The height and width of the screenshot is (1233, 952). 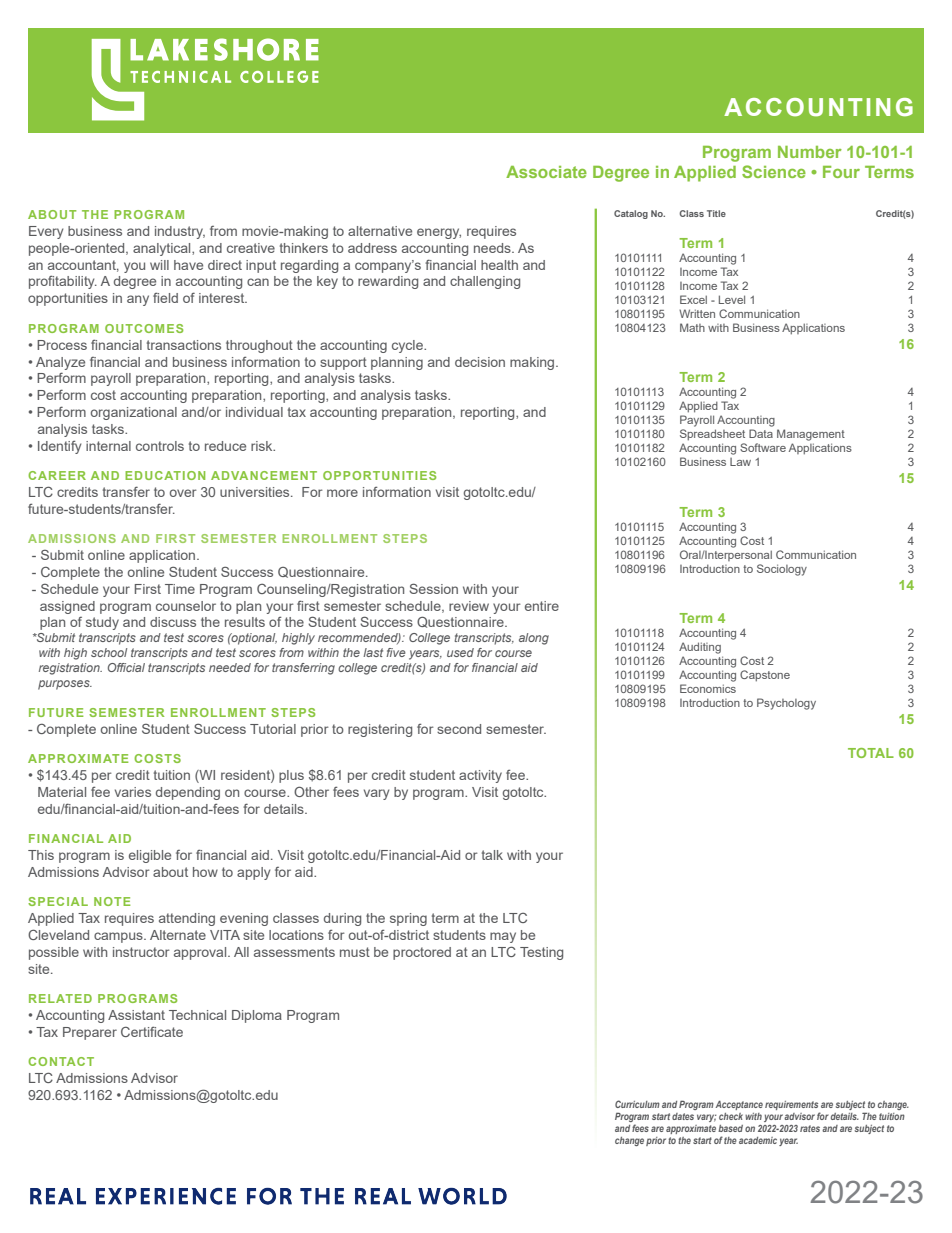 What do you see at coordinates (133, 792) in the screenshot?
I see `varies` at bounding box center [133, 792].
